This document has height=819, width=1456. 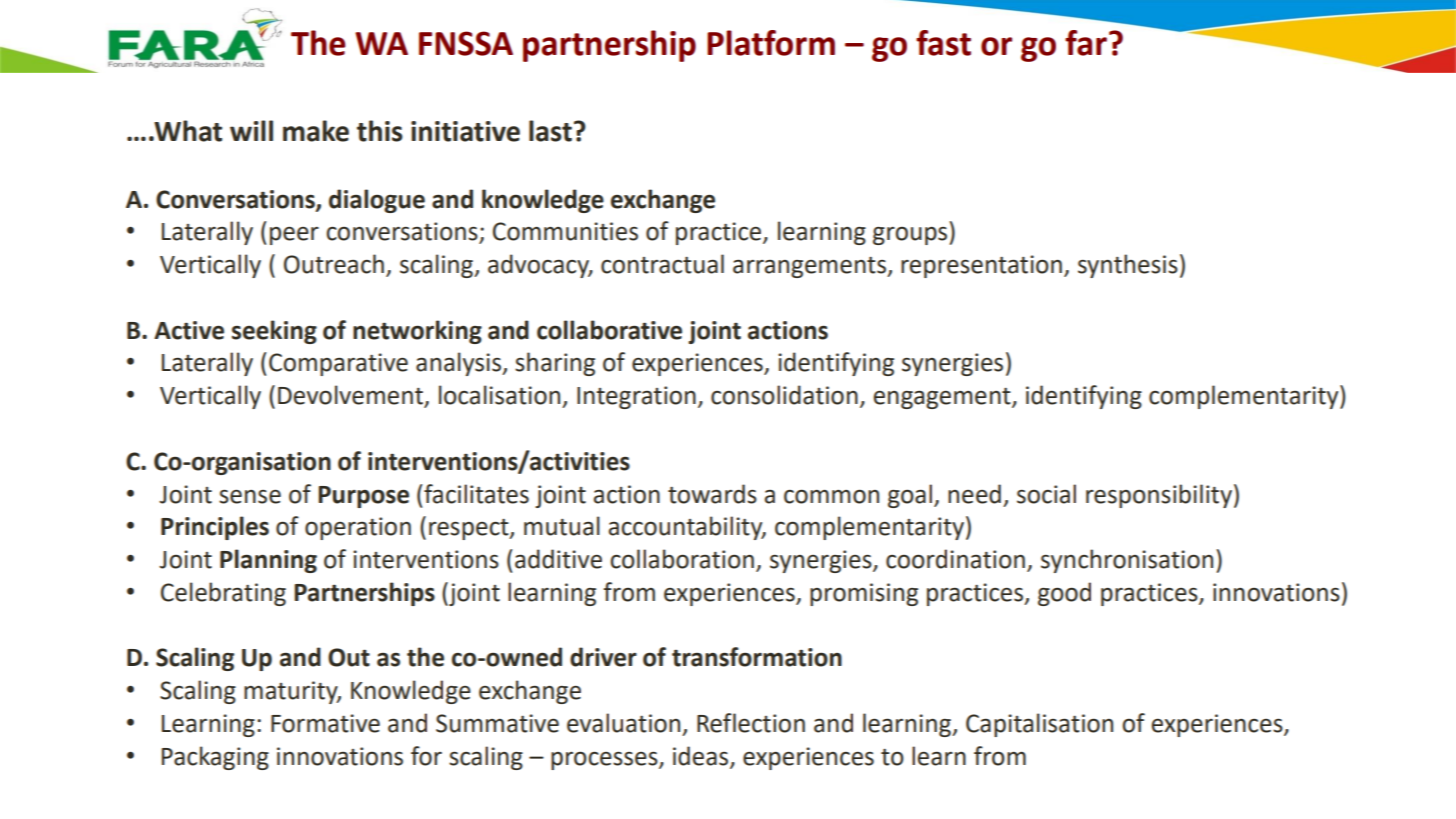 I want to click on good, so click(x=1064, y=594).
